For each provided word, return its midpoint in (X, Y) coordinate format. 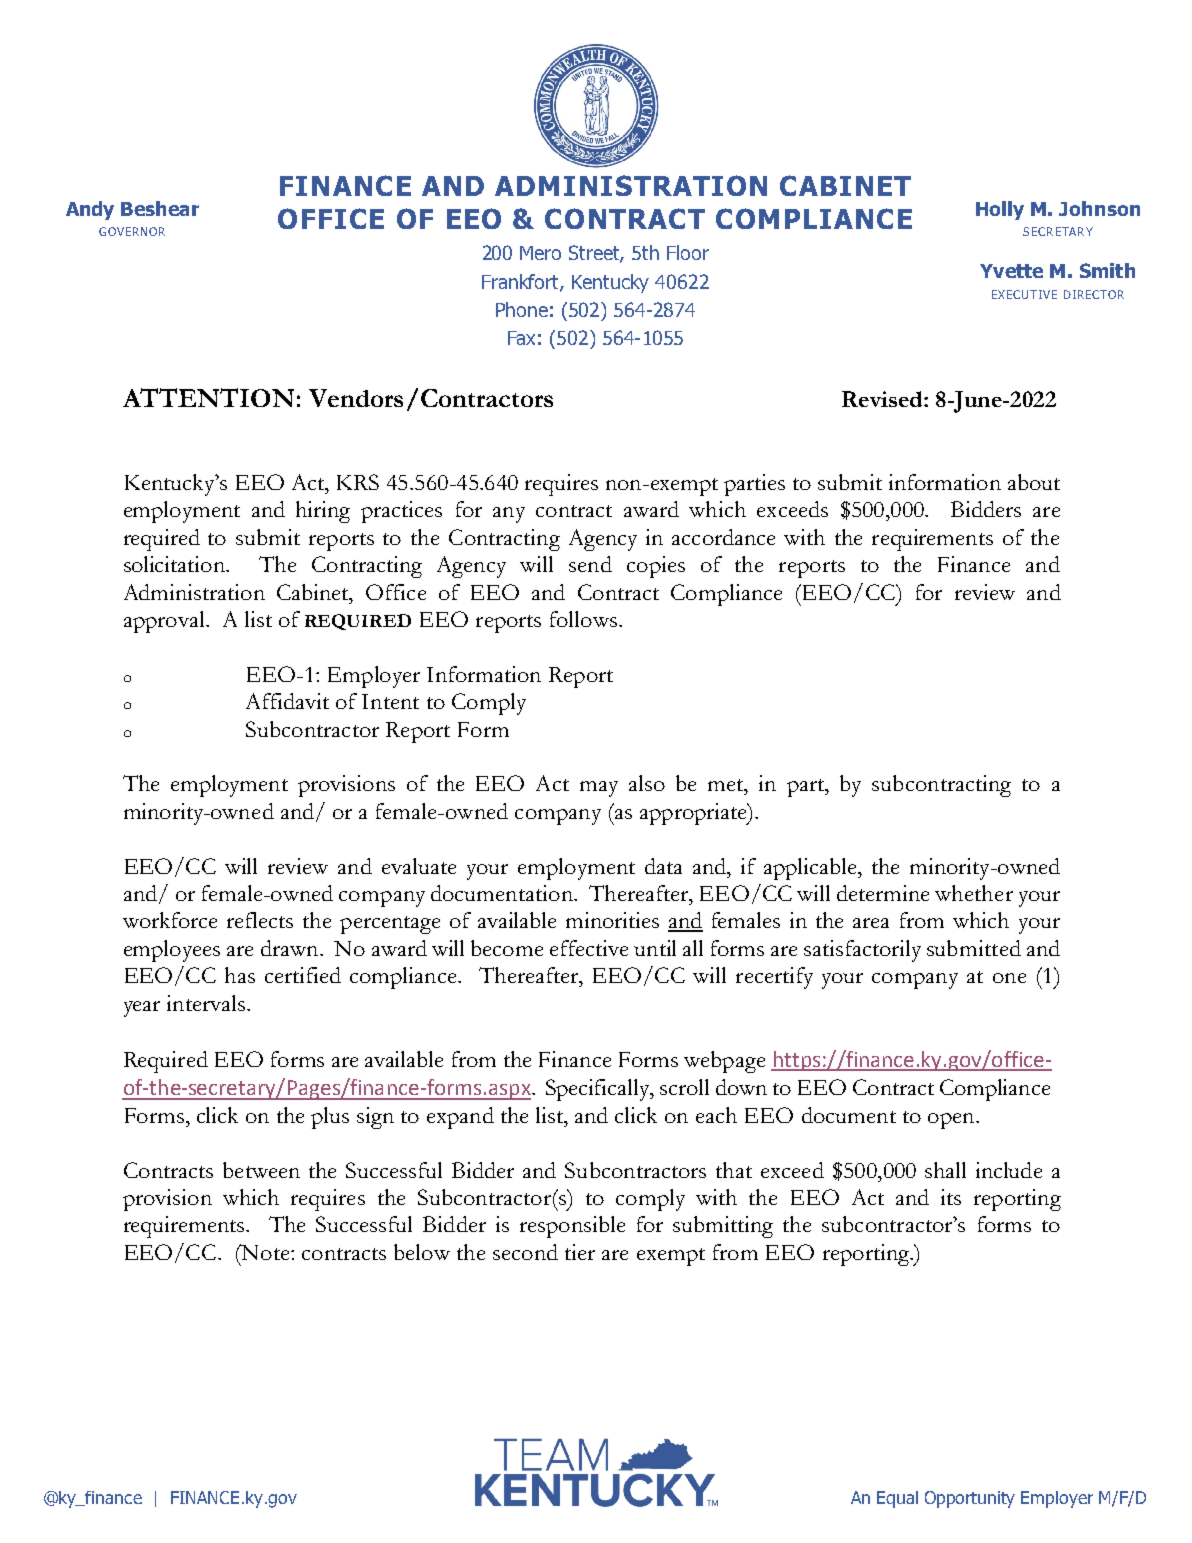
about (1034, 482)
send (590, 564)
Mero (540, 253)
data (663, 866)
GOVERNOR (132, 231)
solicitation (175, 564)
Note (265, 1252)
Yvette (1011, 271)
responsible (572, 1227)
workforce (170, 920)
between (261, 1170)
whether (974, 893)
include (1009, 1170)
